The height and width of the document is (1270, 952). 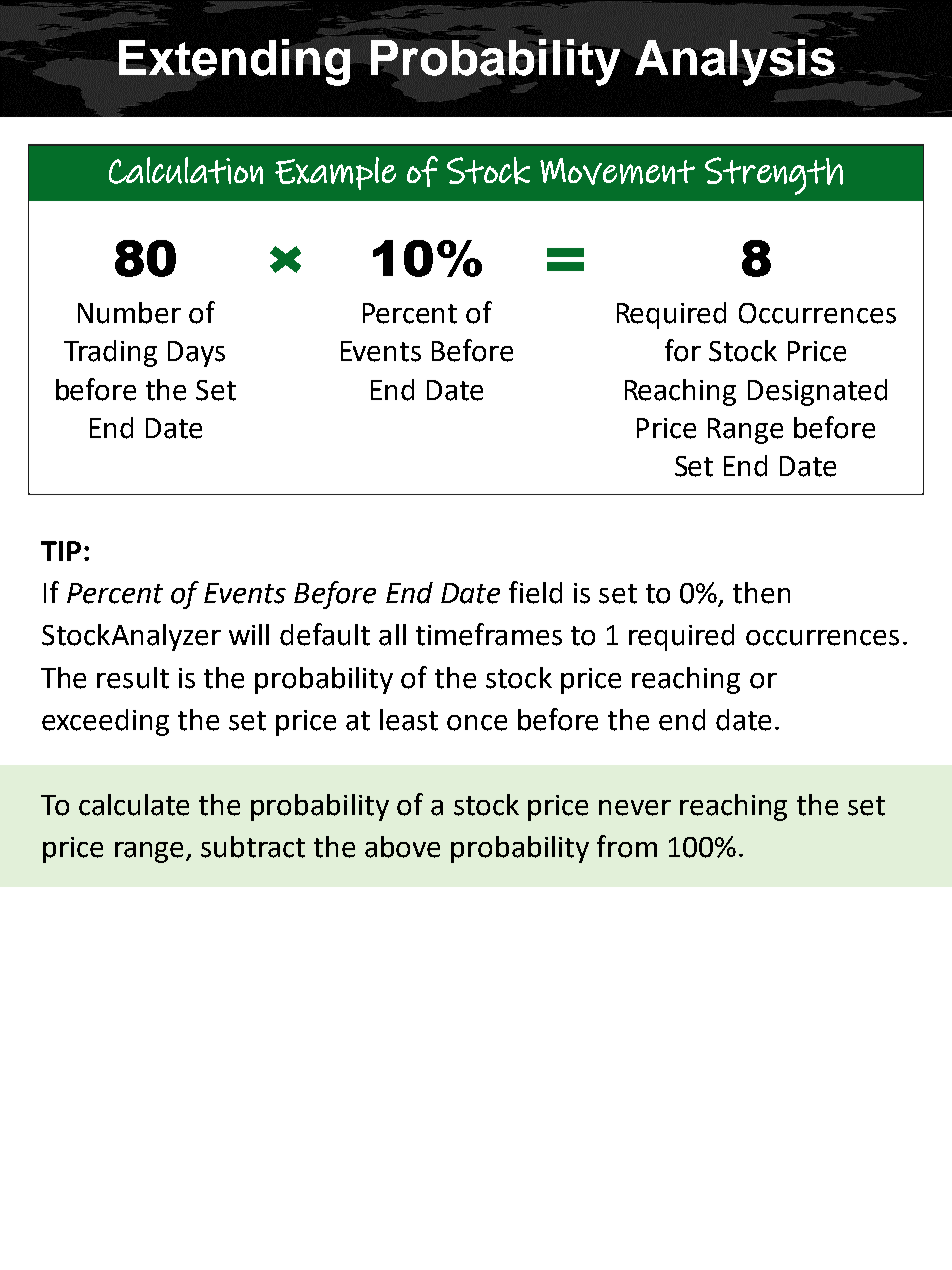 What do you see at coordinates (196, 354) in the document?
I see `Days` at bounding box center [196, 354].
